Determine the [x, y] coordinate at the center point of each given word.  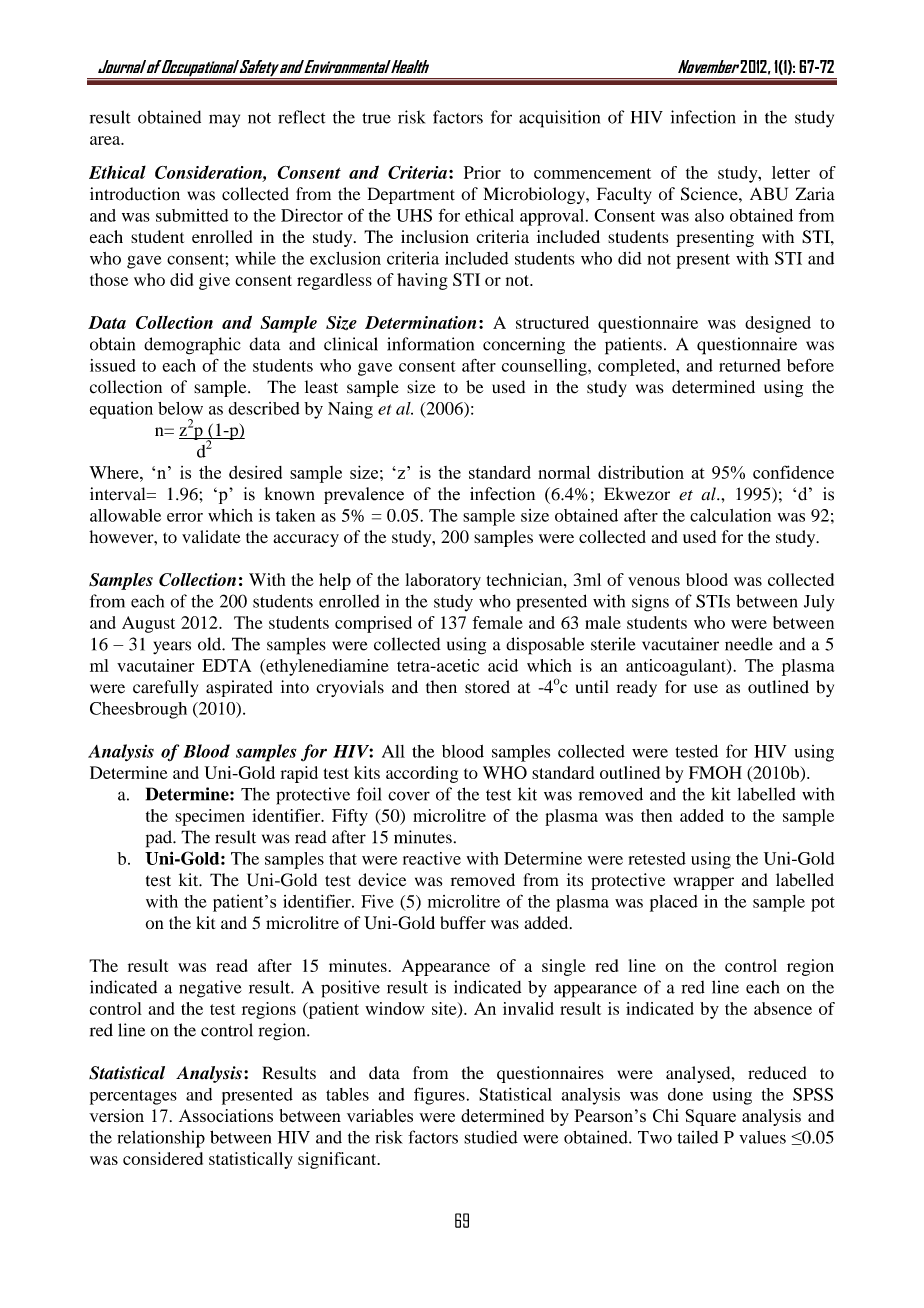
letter [791, 172]
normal [564, 472]
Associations [226, 1116]
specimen [210, 817]
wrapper [704, 883]
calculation [730, 515]
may [224, 121]
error [185, 517]
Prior [482, 172]
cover [409, 796]
